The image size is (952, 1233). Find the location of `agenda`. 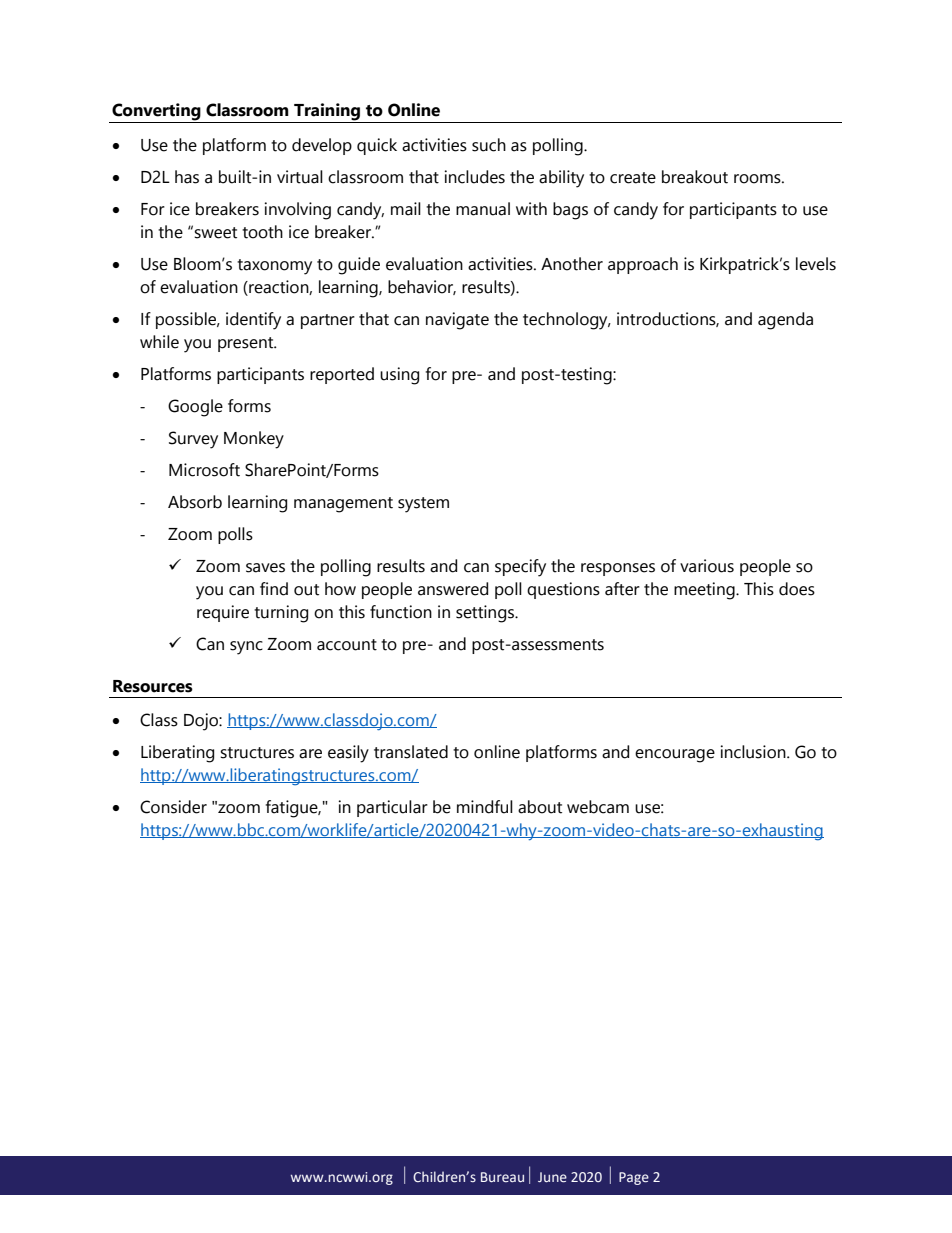

agenda is located at coordinates (785, 321).
